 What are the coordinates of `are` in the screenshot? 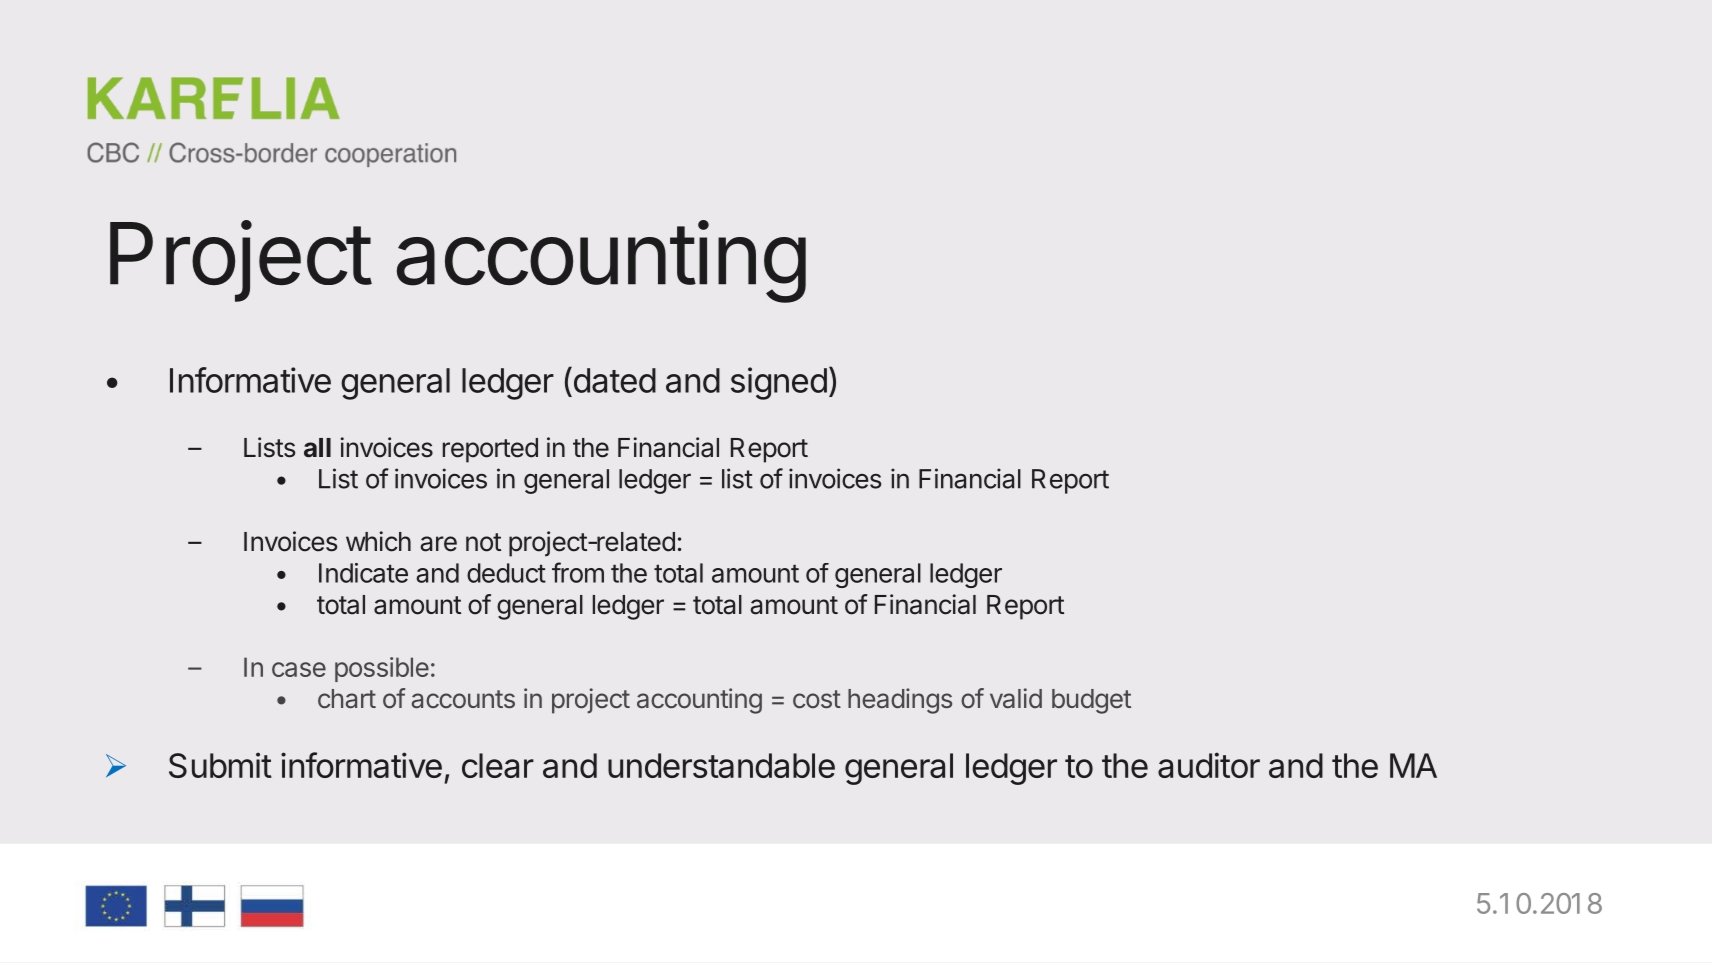 It's located at (438, 544).
